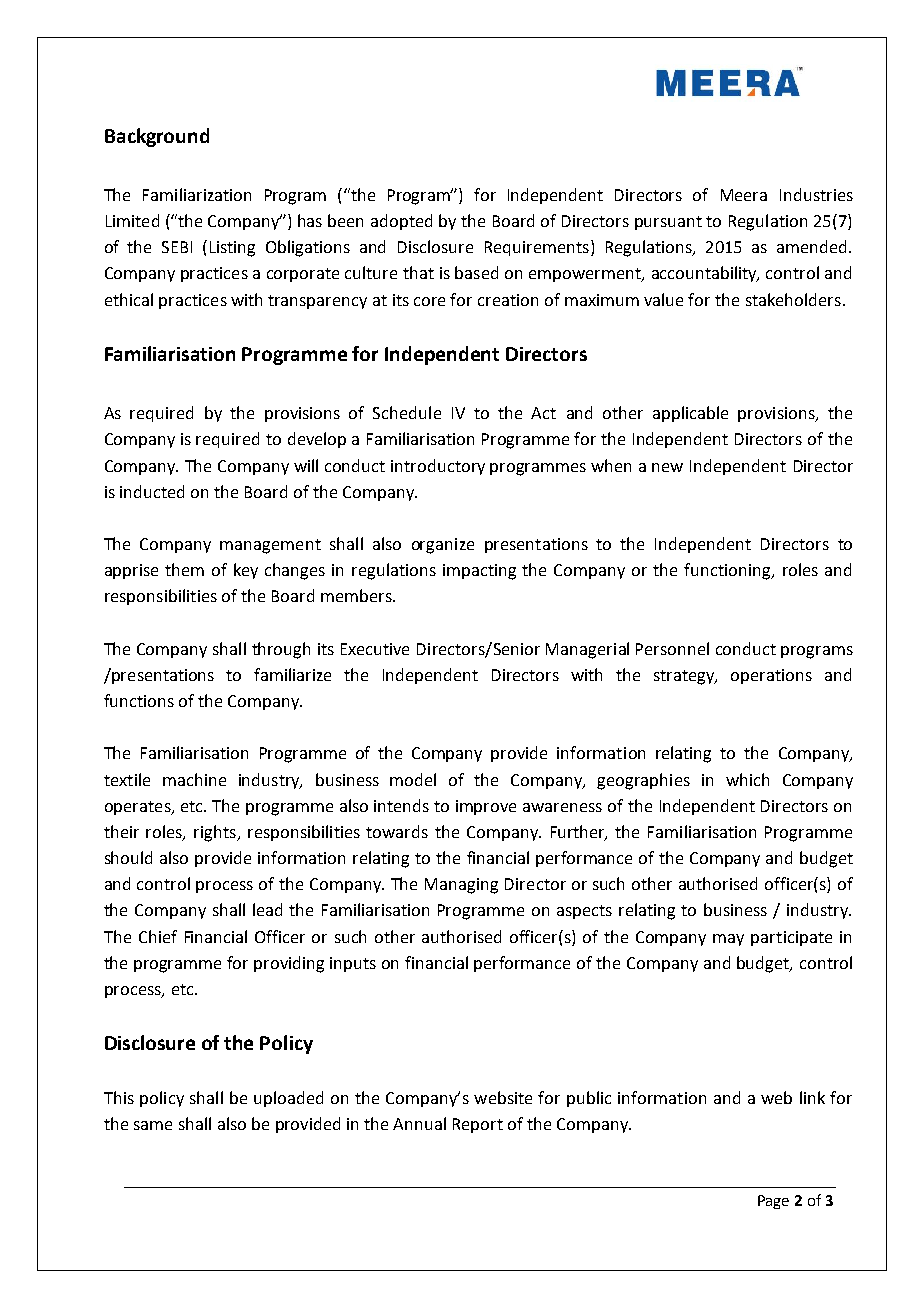 The height and width of the page is (1308, 924). Describe the element at coordinates (152, 491) in the page. I see `inducted` at that location.
